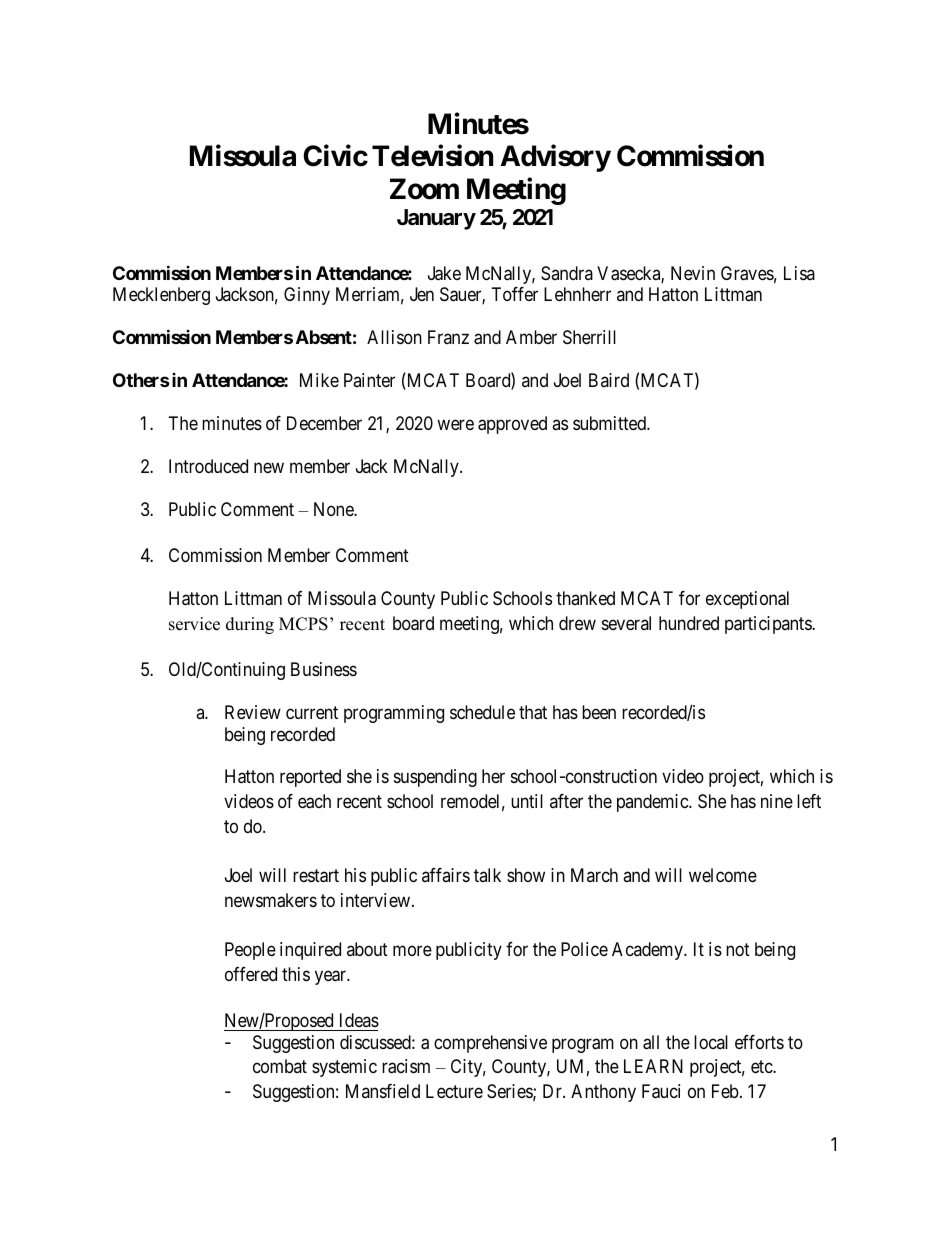  What do you see at coordinates (310, 778) in the screenshot?
I see `reported` at bounding box center [310, 778].
